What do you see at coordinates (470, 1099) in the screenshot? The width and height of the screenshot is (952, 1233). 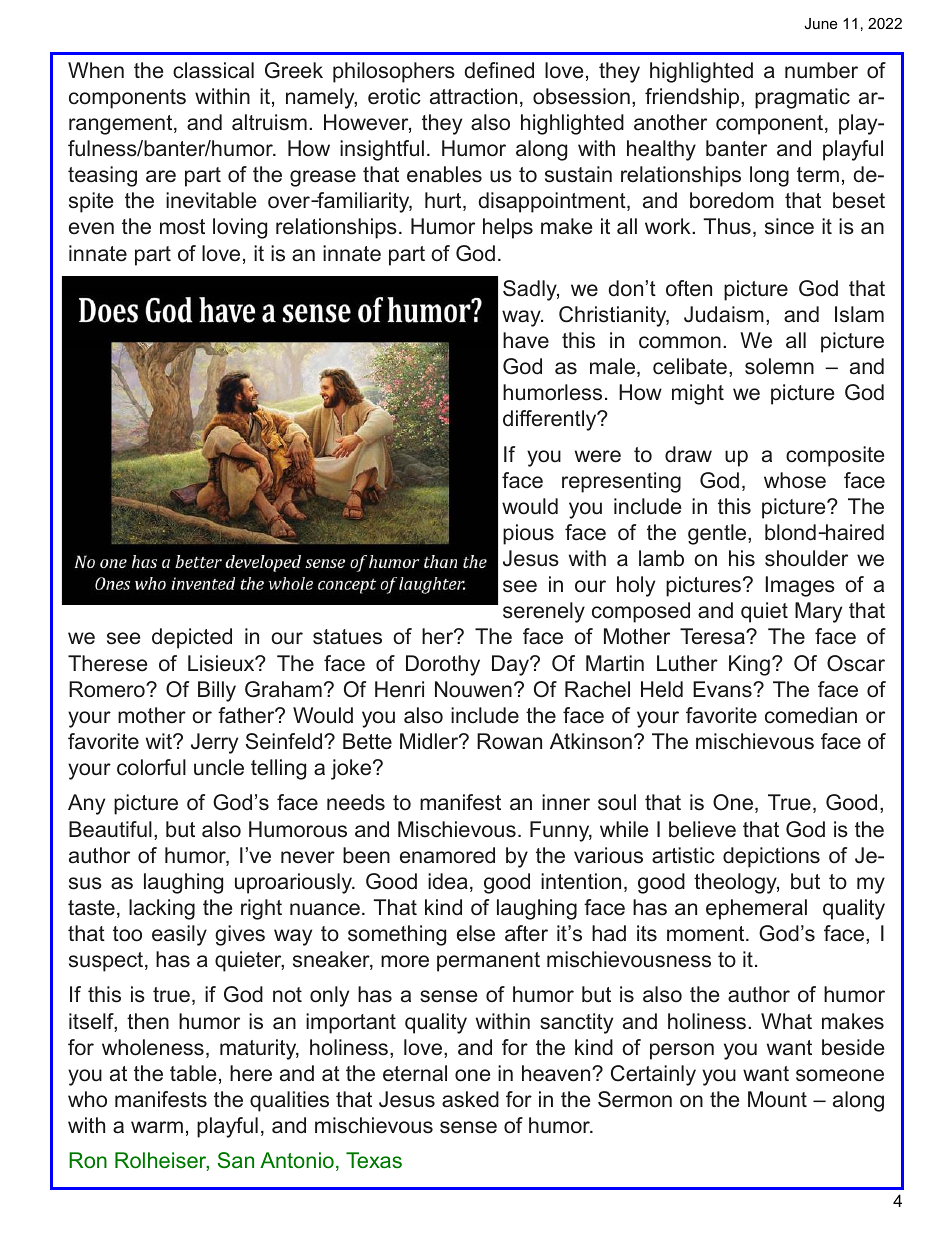 I see `asked` at bounding box center [470, 1099].
